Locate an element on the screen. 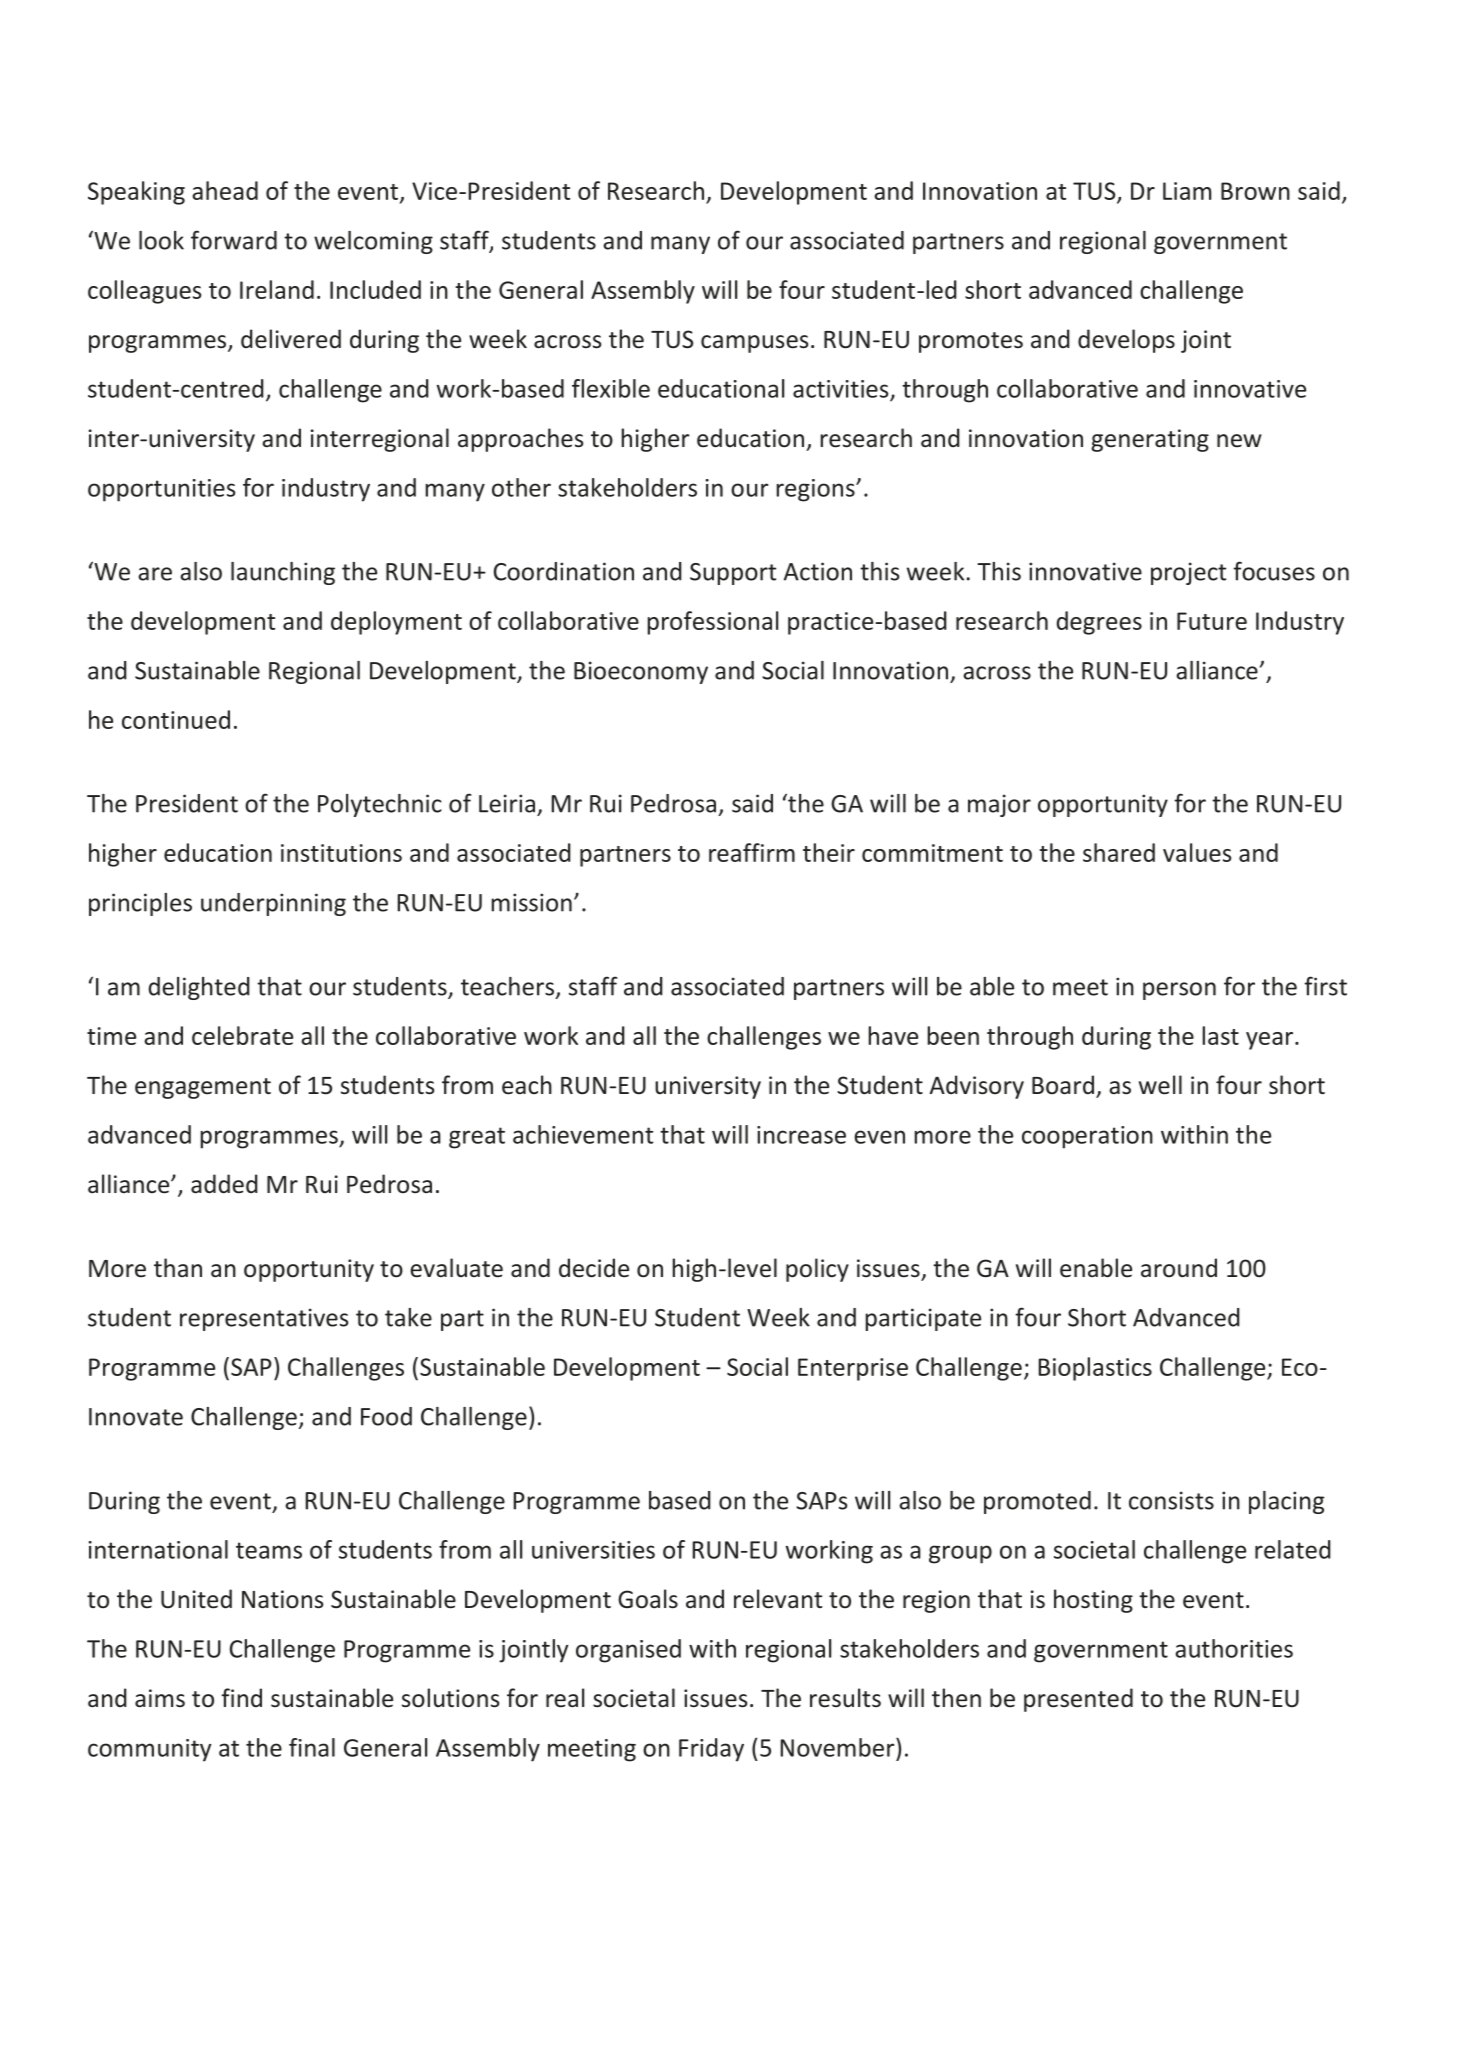  Future is located at coordinates (1212, 621).
